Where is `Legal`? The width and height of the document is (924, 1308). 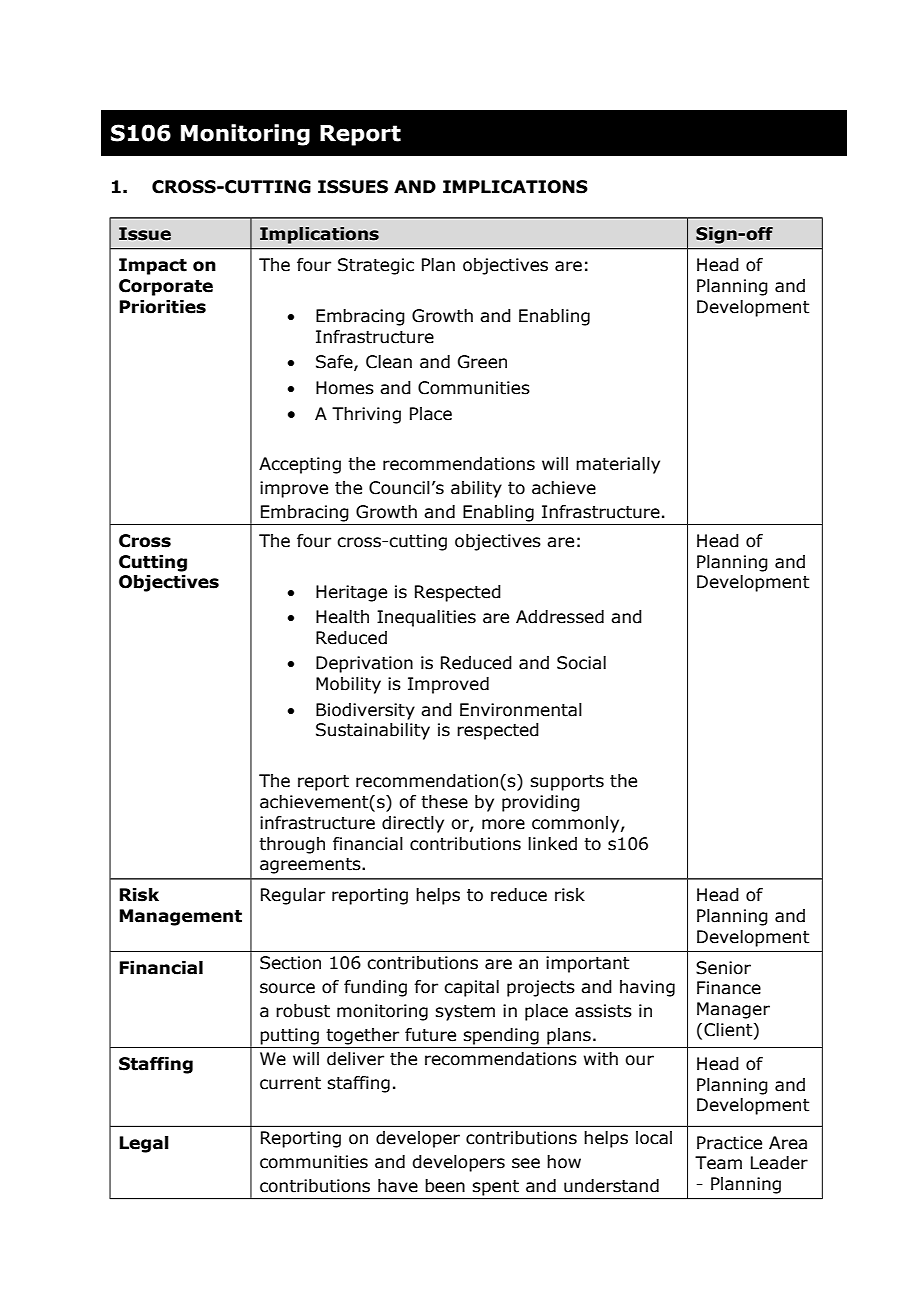
Legal is located at coordinates (144, 1144).
